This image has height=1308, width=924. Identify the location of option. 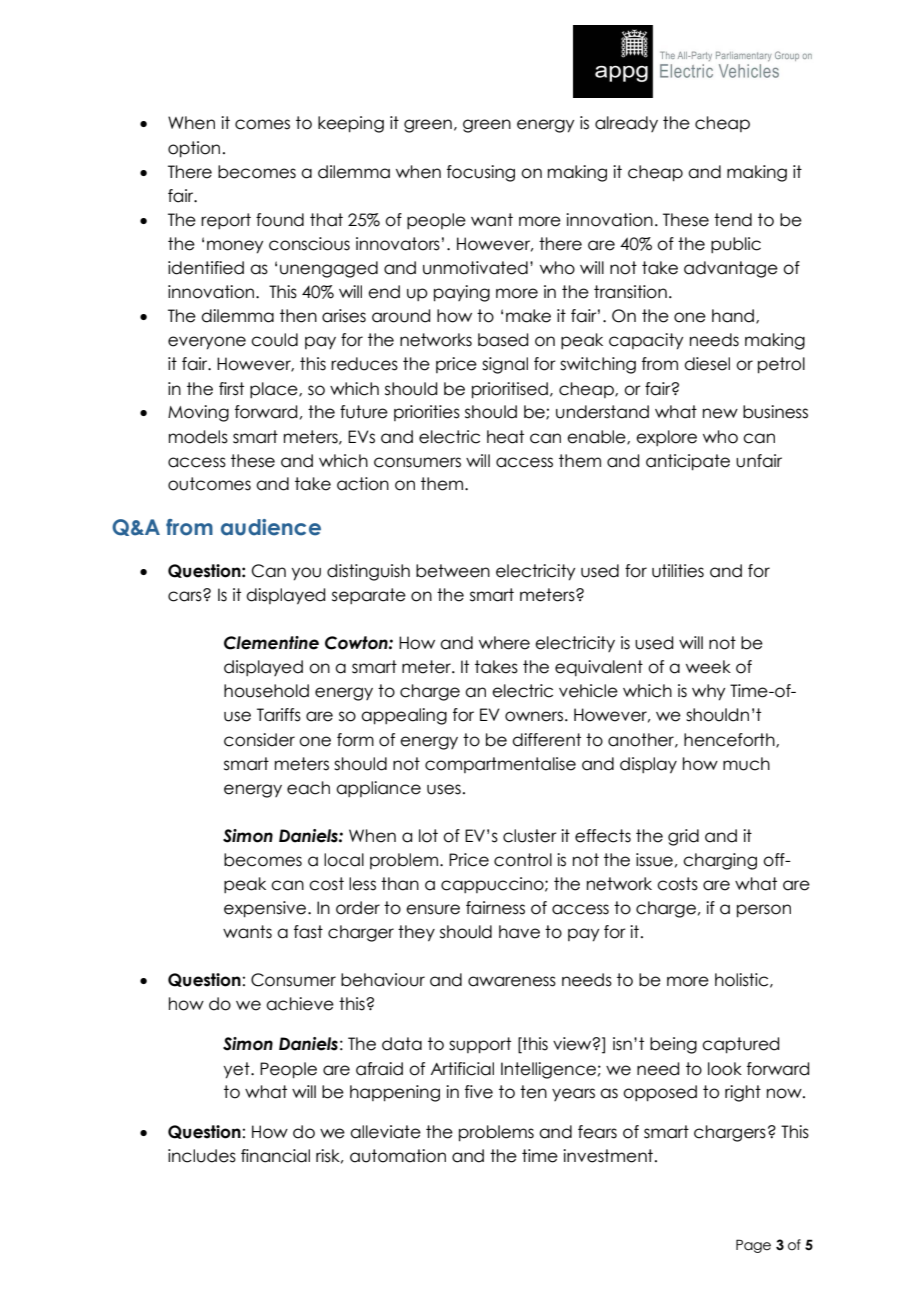
(194, 149).
